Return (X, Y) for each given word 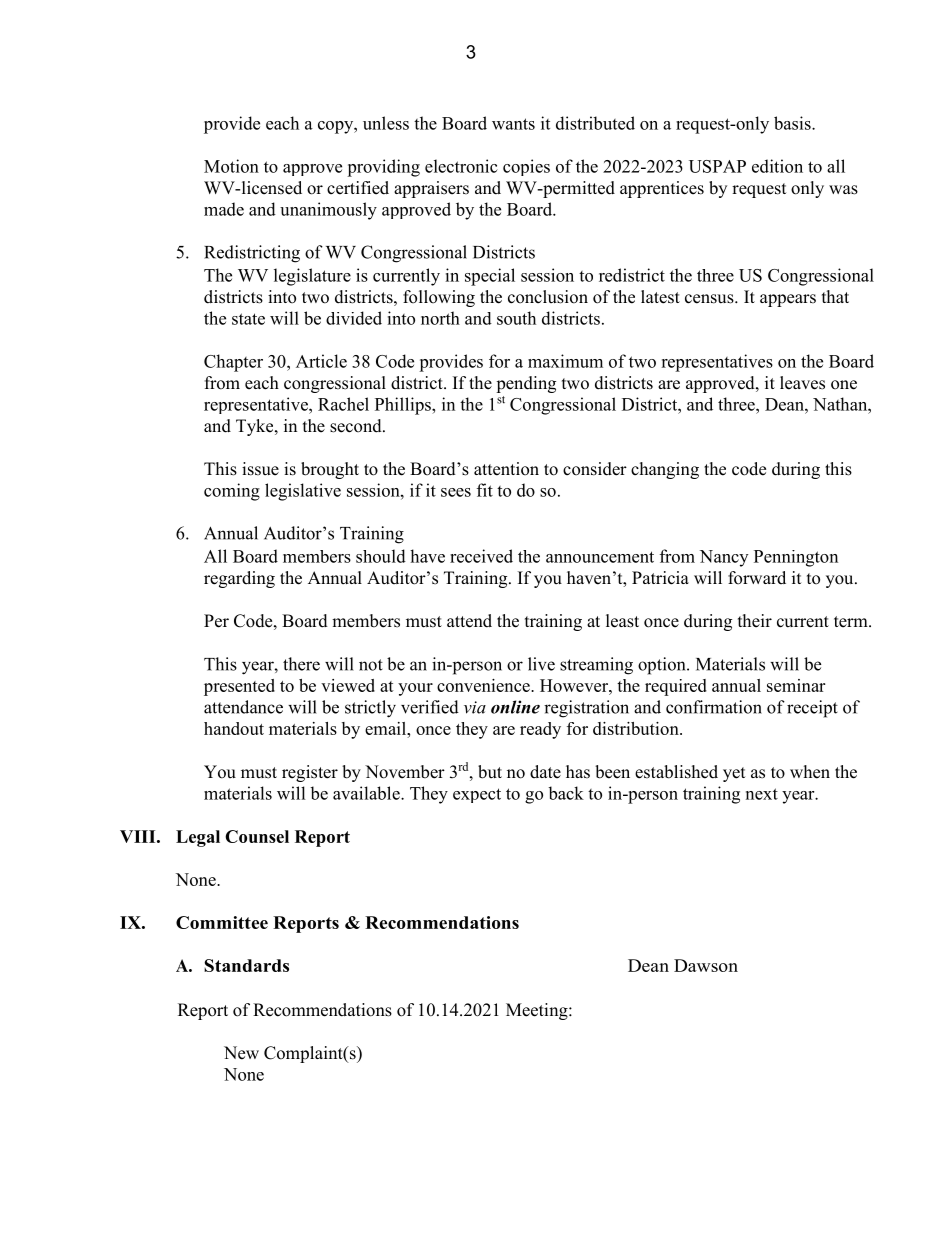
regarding (239, 579)
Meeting (538, 1011)
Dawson (706, 965)
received (481, 556)
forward (757, 578)
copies (526, 167)
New (241, 1053)
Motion (231, 166)
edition (777, 166)
